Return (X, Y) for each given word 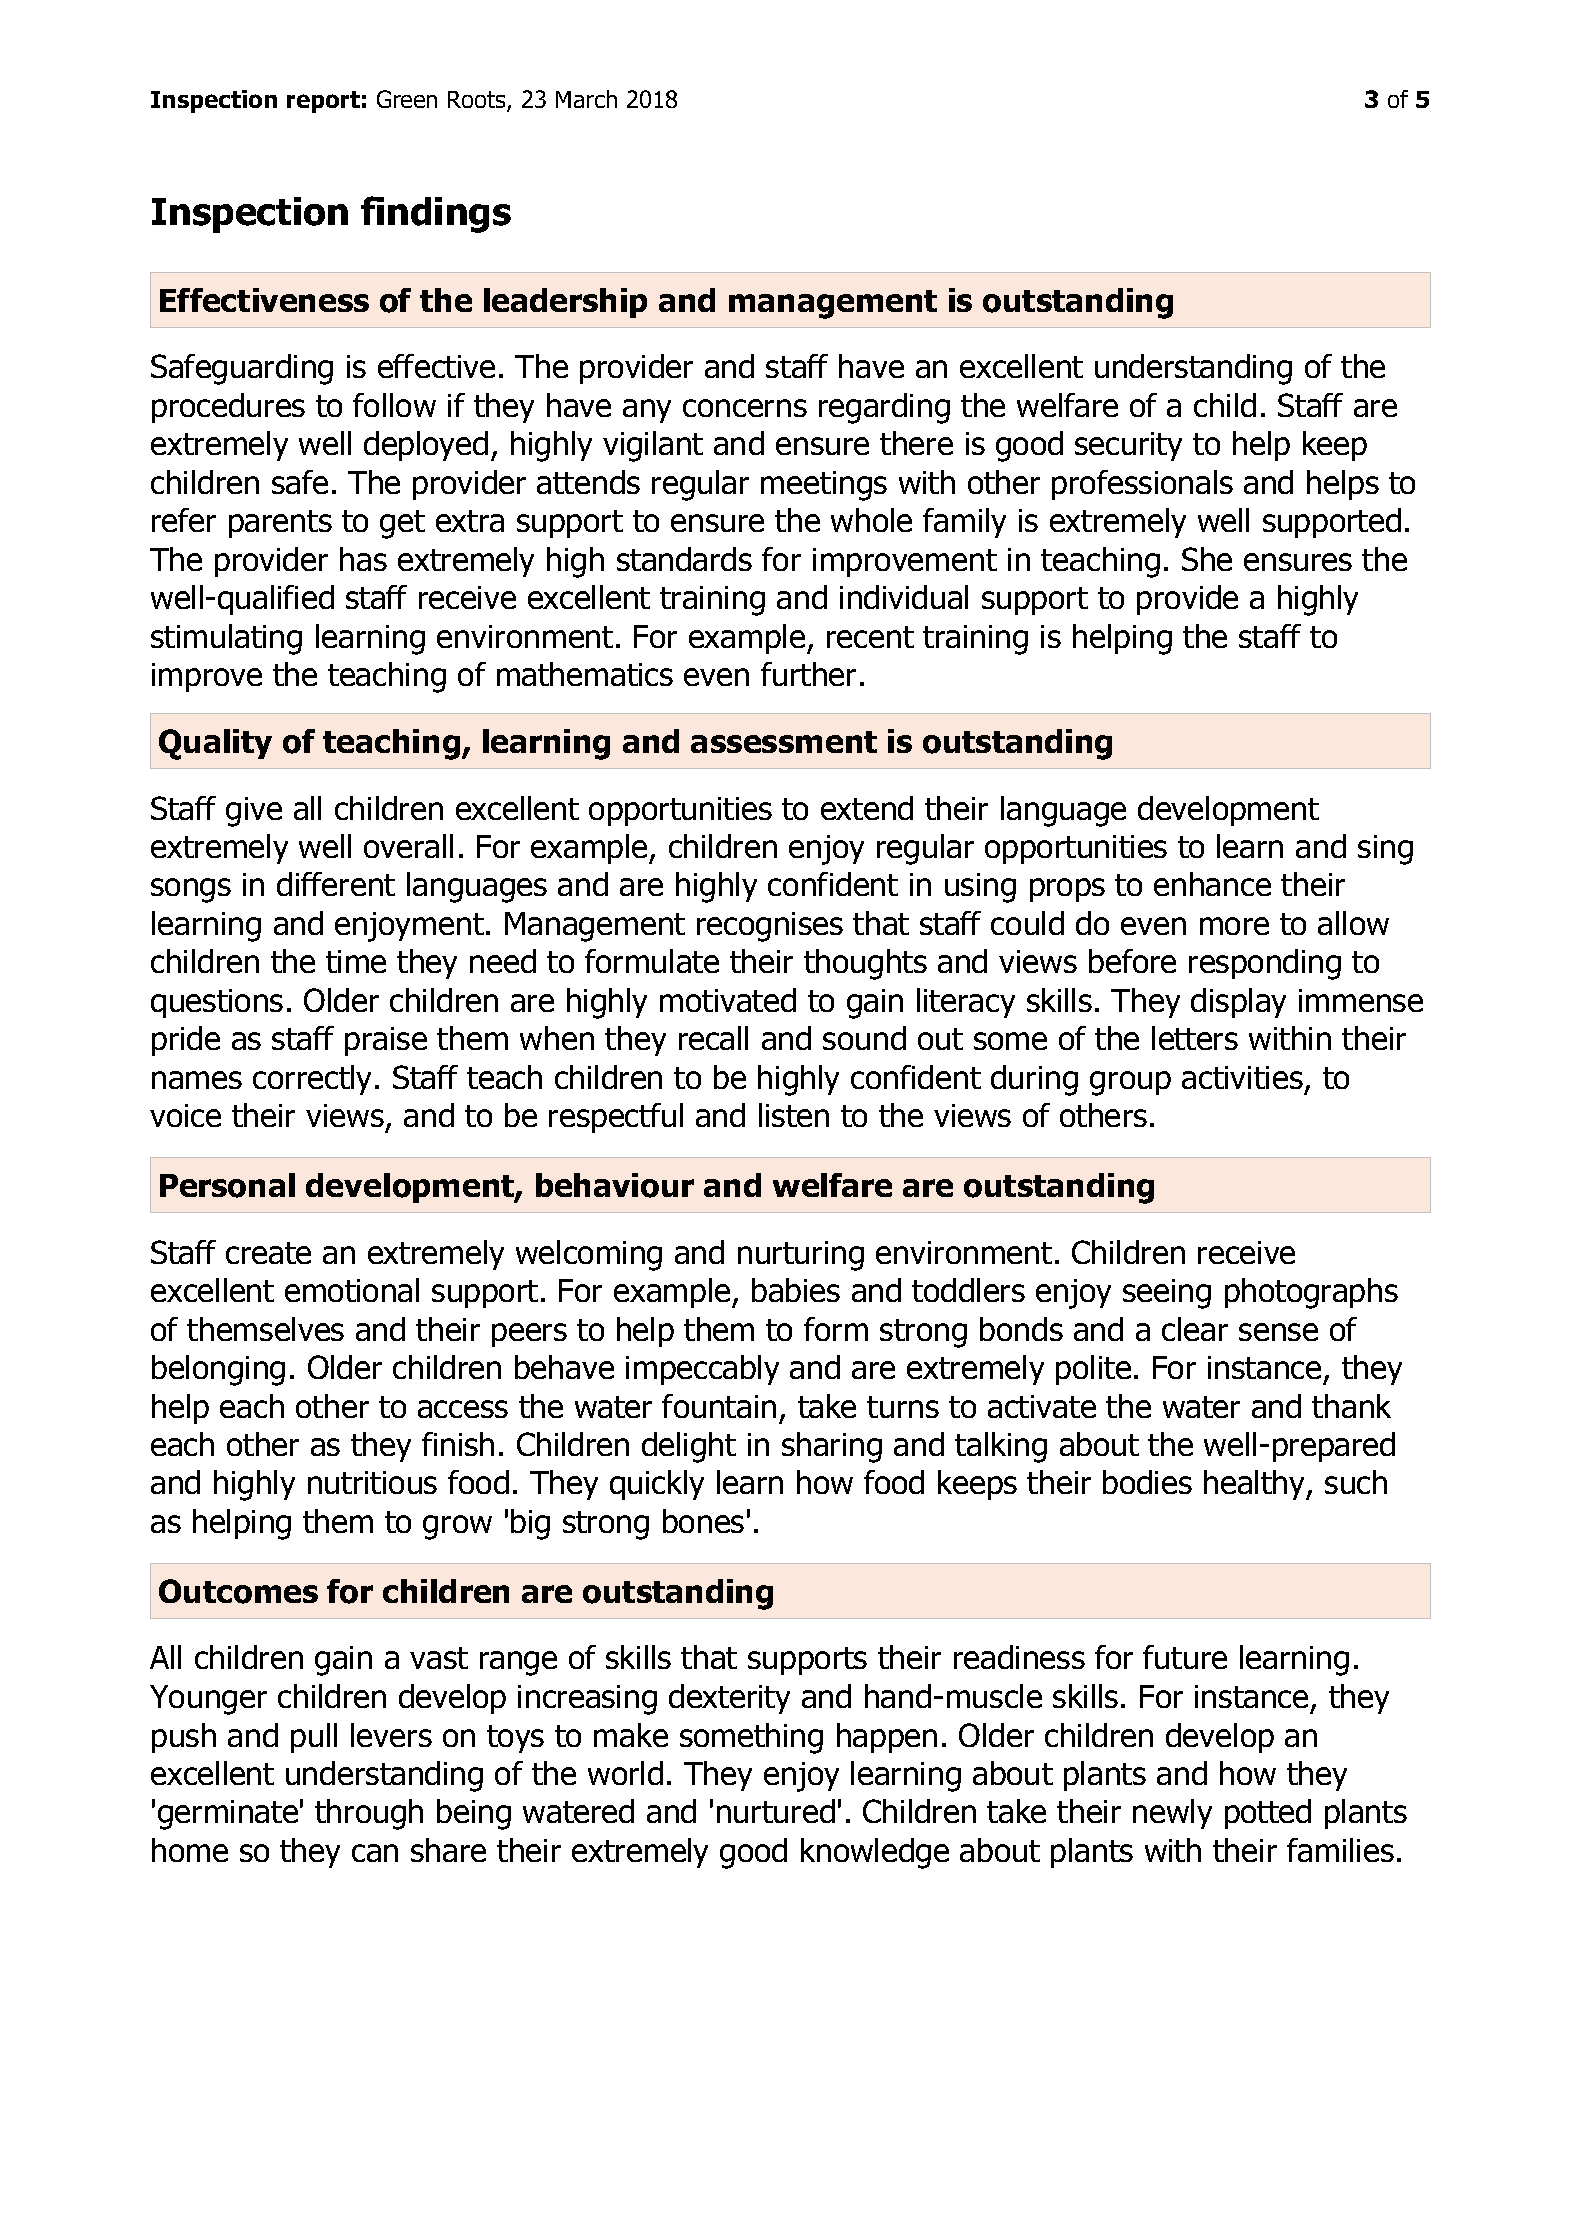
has (363, 559)
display (1238, 1003)
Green (407, 99)
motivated (728, 1000)
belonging (218, 1370)
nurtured (776, 1811)
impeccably (702, 1370)
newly (1172, 1814)
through (369, 1814)
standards (684, 559)
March (586, 99)
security (1128, 446)
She (1207, 559)
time (356, 961)
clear (1195, 1329)
